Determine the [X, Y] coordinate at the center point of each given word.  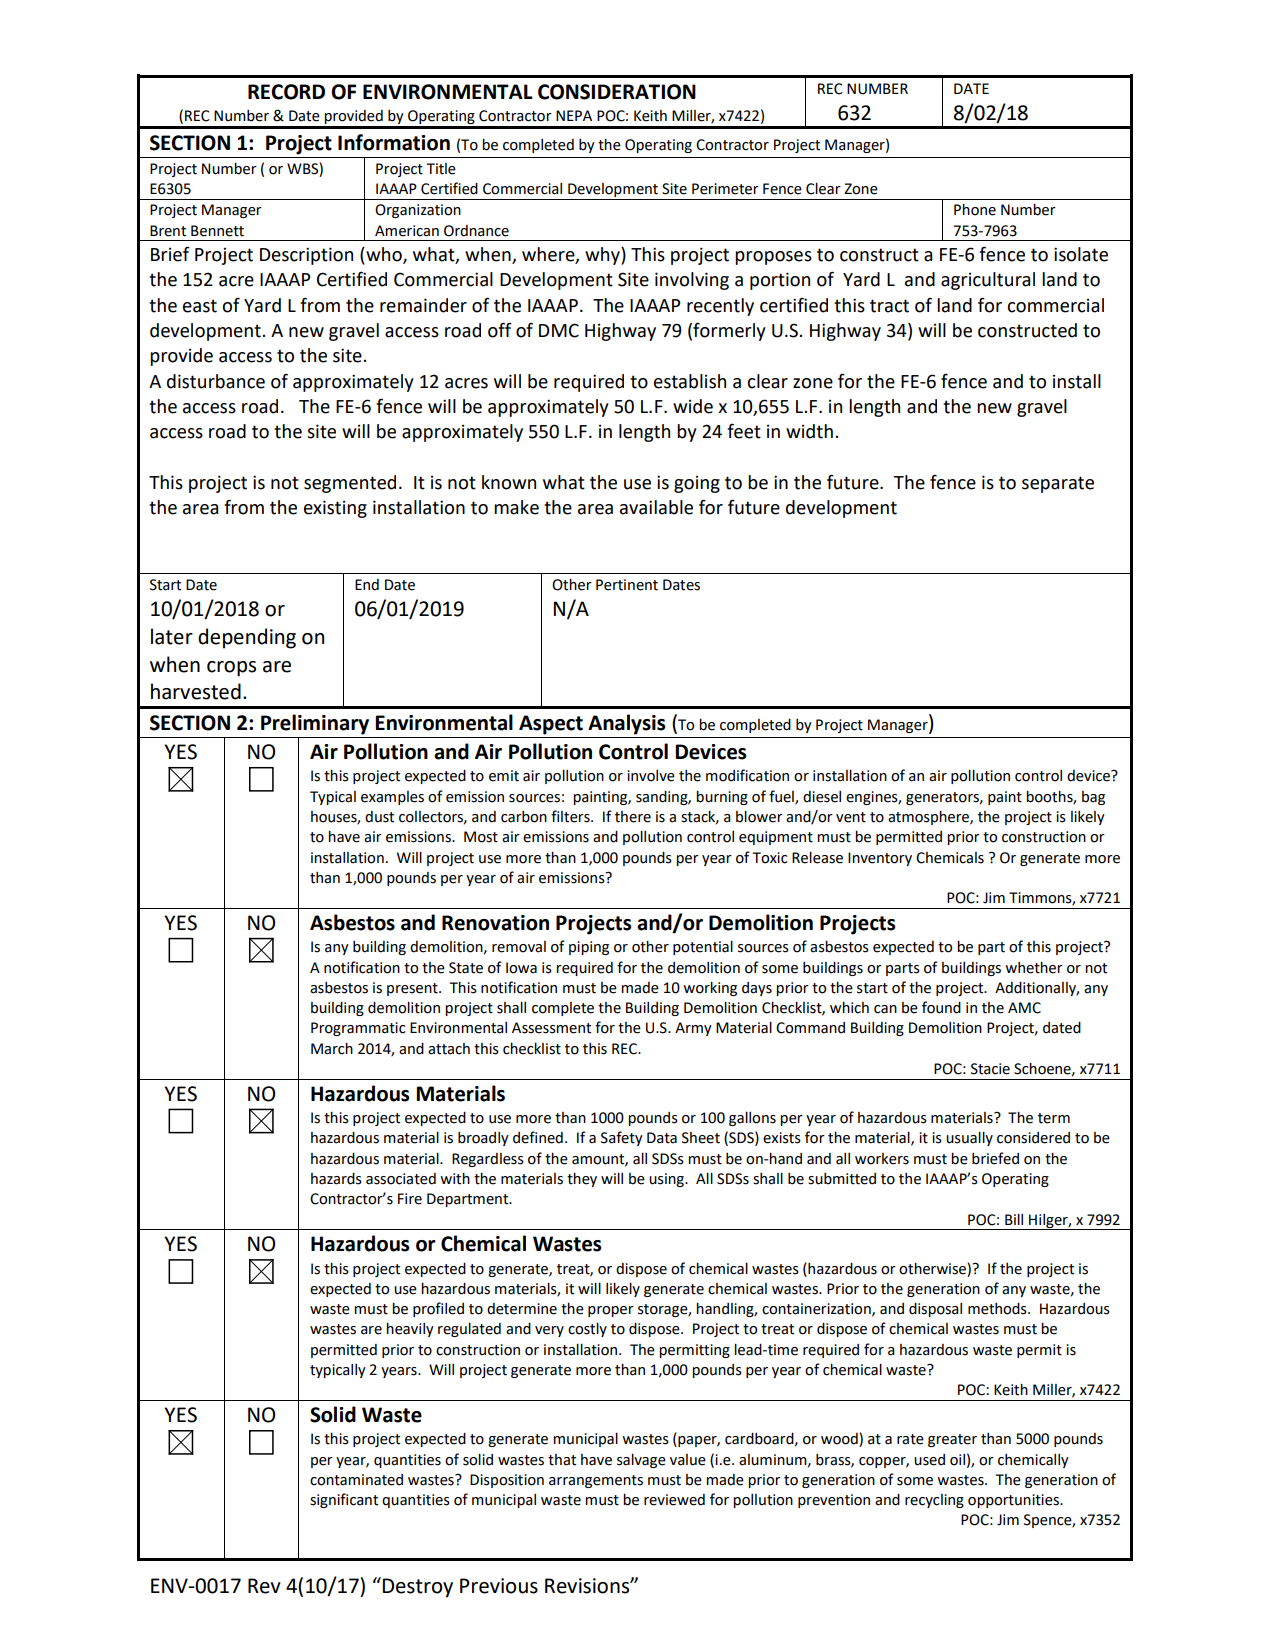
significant [344, 1500]
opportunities [1014, 1501]
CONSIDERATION [617, 92]
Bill [1014, 1219]
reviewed [674, 1500]
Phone [975, 210]
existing [335, 509]
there [633, 817]
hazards [336, 1179]
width [809, 431]
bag [1093, 798]
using [667, 1180]
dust [379, 817]
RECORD [286, 92]
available [656, 507]
